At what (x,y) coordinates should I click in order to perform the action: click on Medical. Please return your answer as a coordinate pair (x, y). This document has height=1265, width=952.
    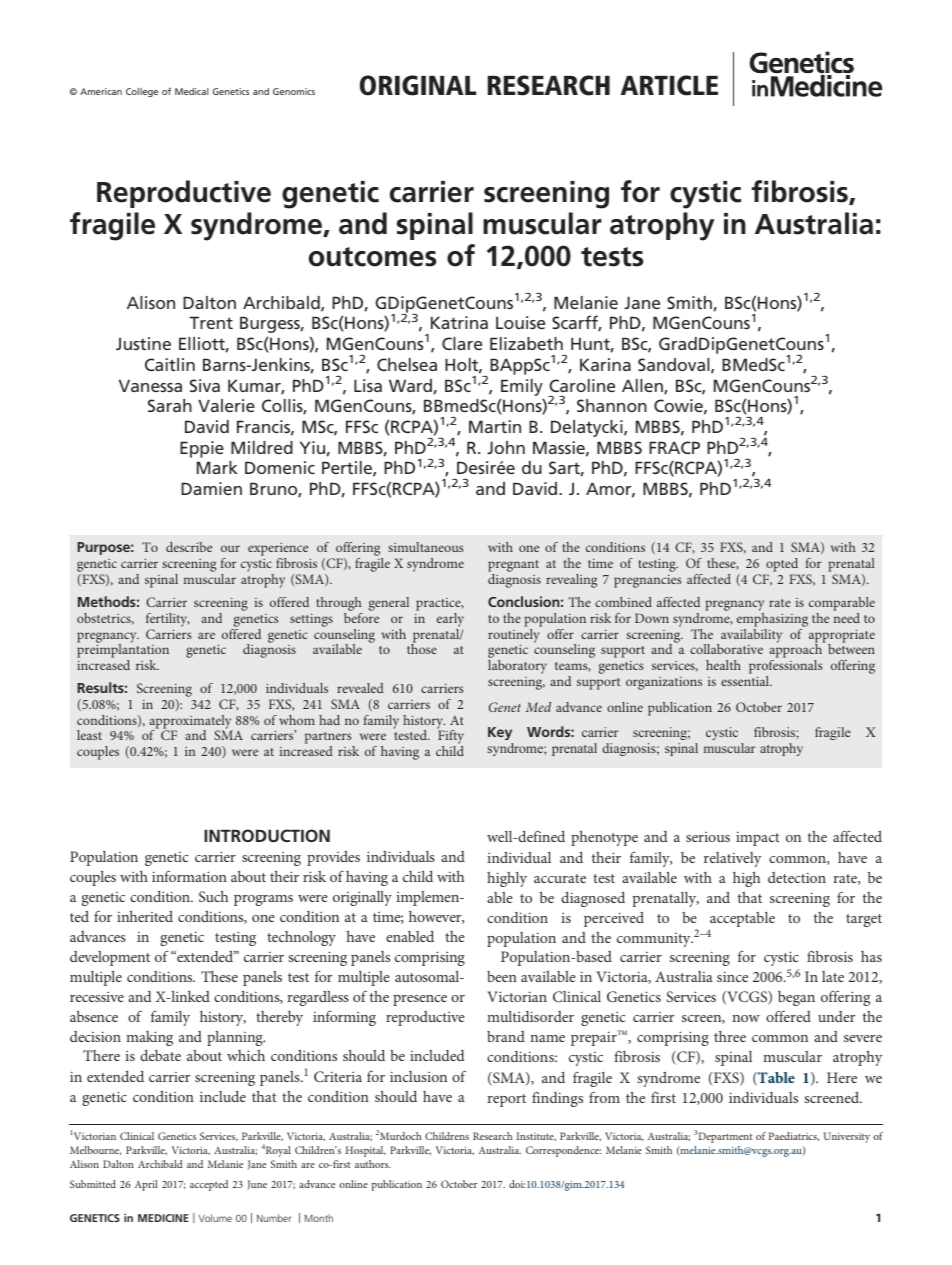
    Looking at the image, I should click on (192, 91).
